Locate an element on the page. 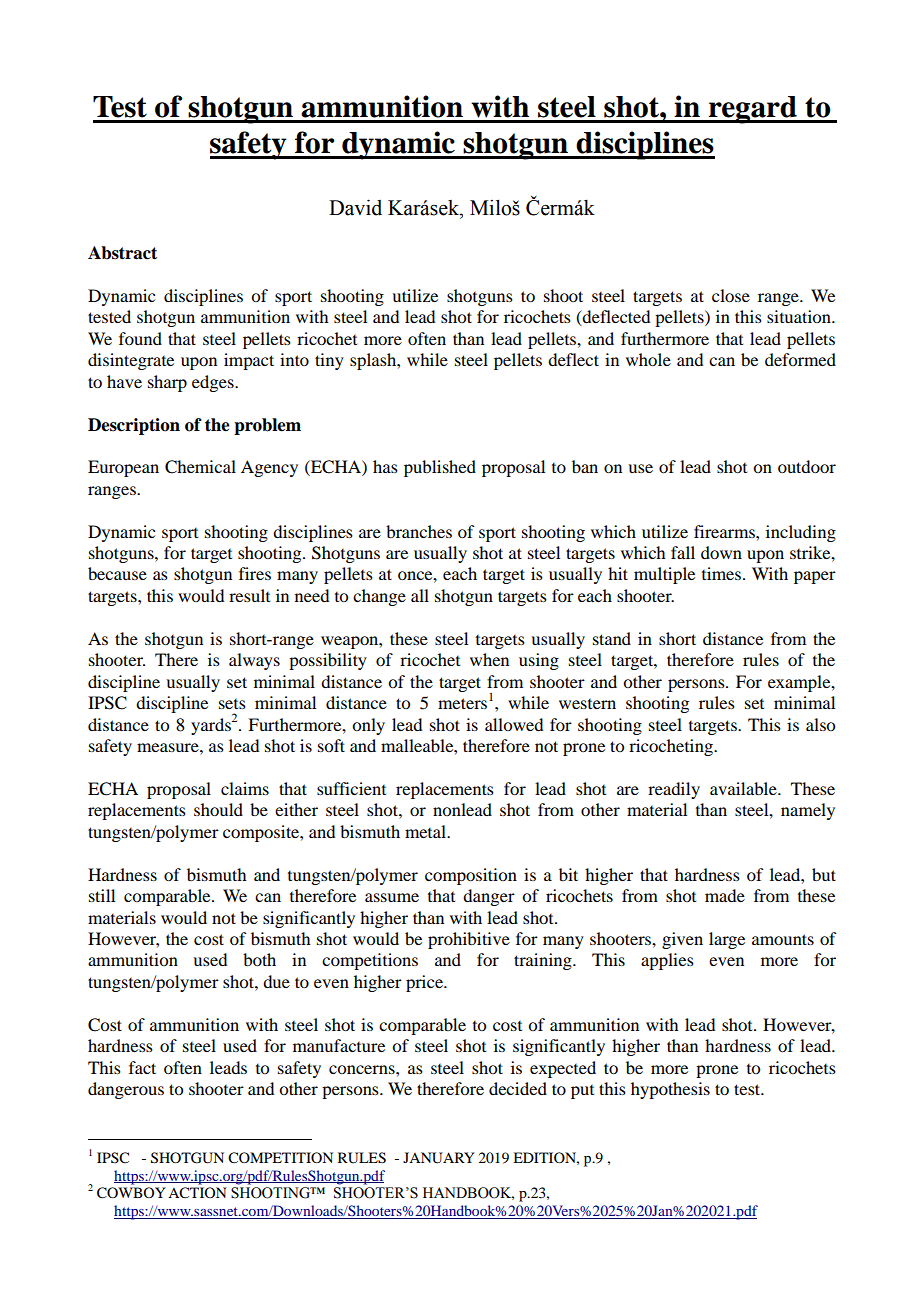 This image has width=924, height=1308. hypothesis is located at coordinates (670, 1090).
